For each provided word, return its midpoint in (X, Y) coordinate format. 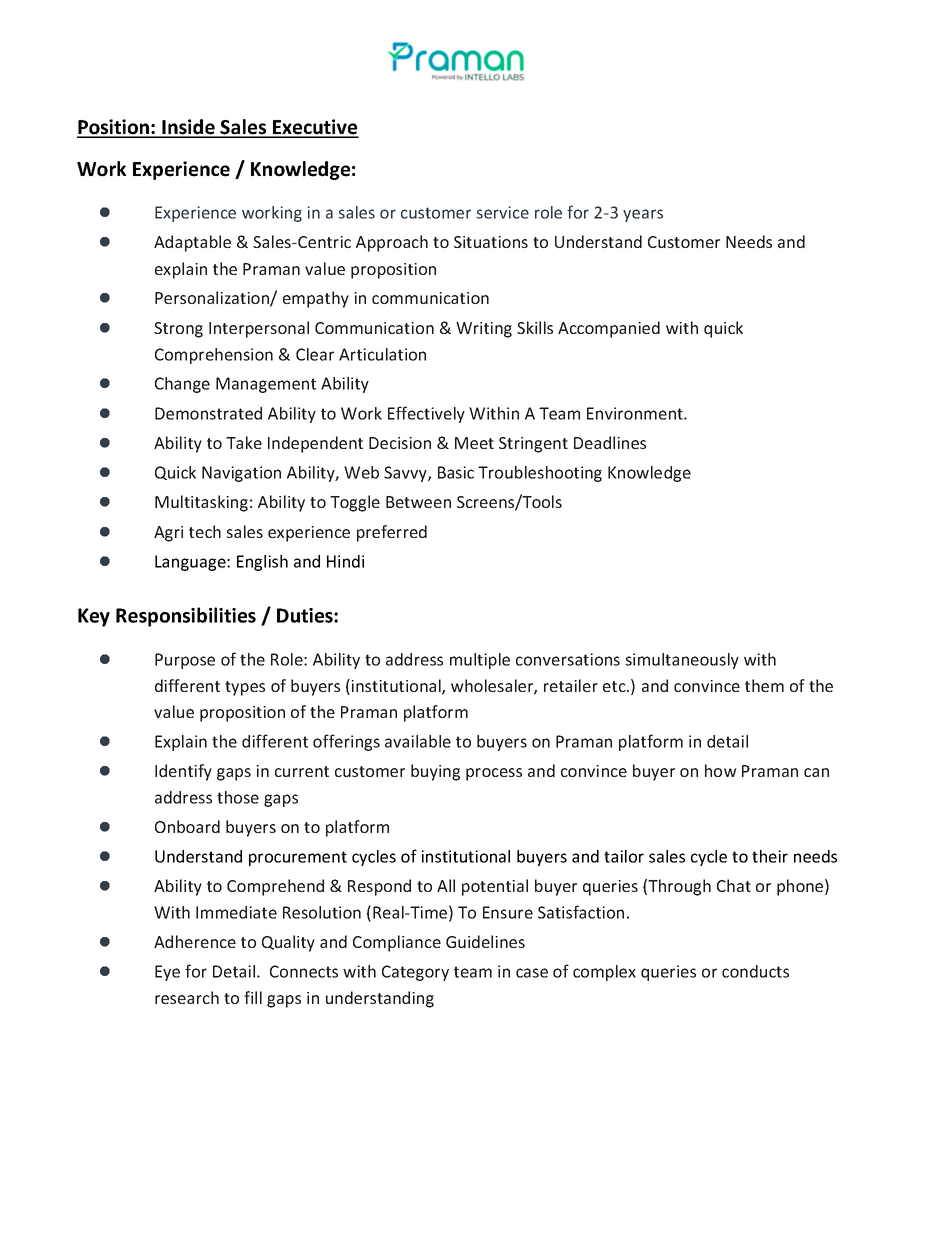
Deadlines (610, 442)
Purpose (185, 661)
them (764, 685)
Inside (188, 128)
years (643, 215)
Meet (474, 443)
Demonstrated (208, 413)
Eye (167, 973)
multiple (480, 661)
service (502, 212)
